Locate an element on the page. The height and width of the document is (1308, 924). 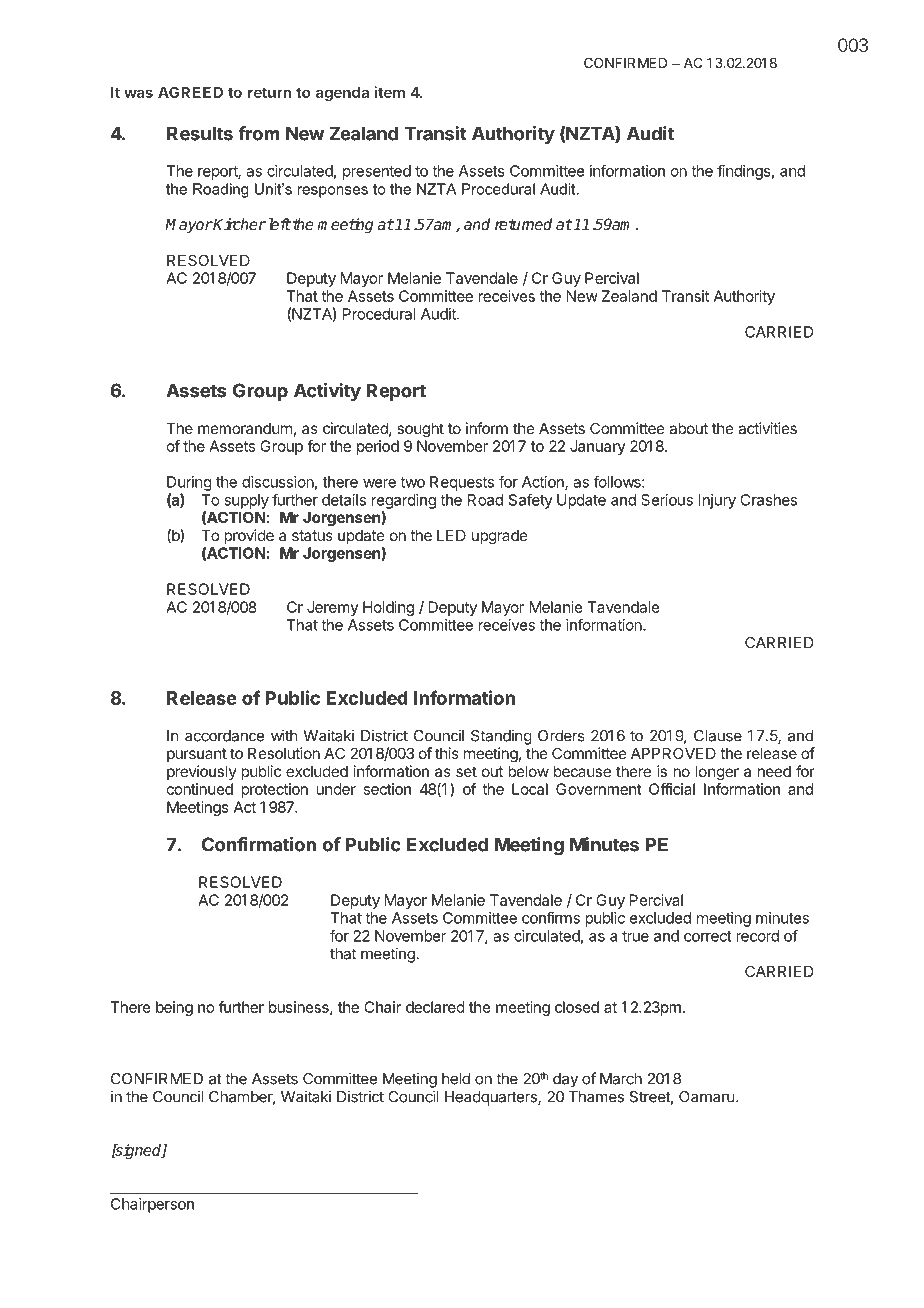
APPROVED is located at coordinates (673, 753).
